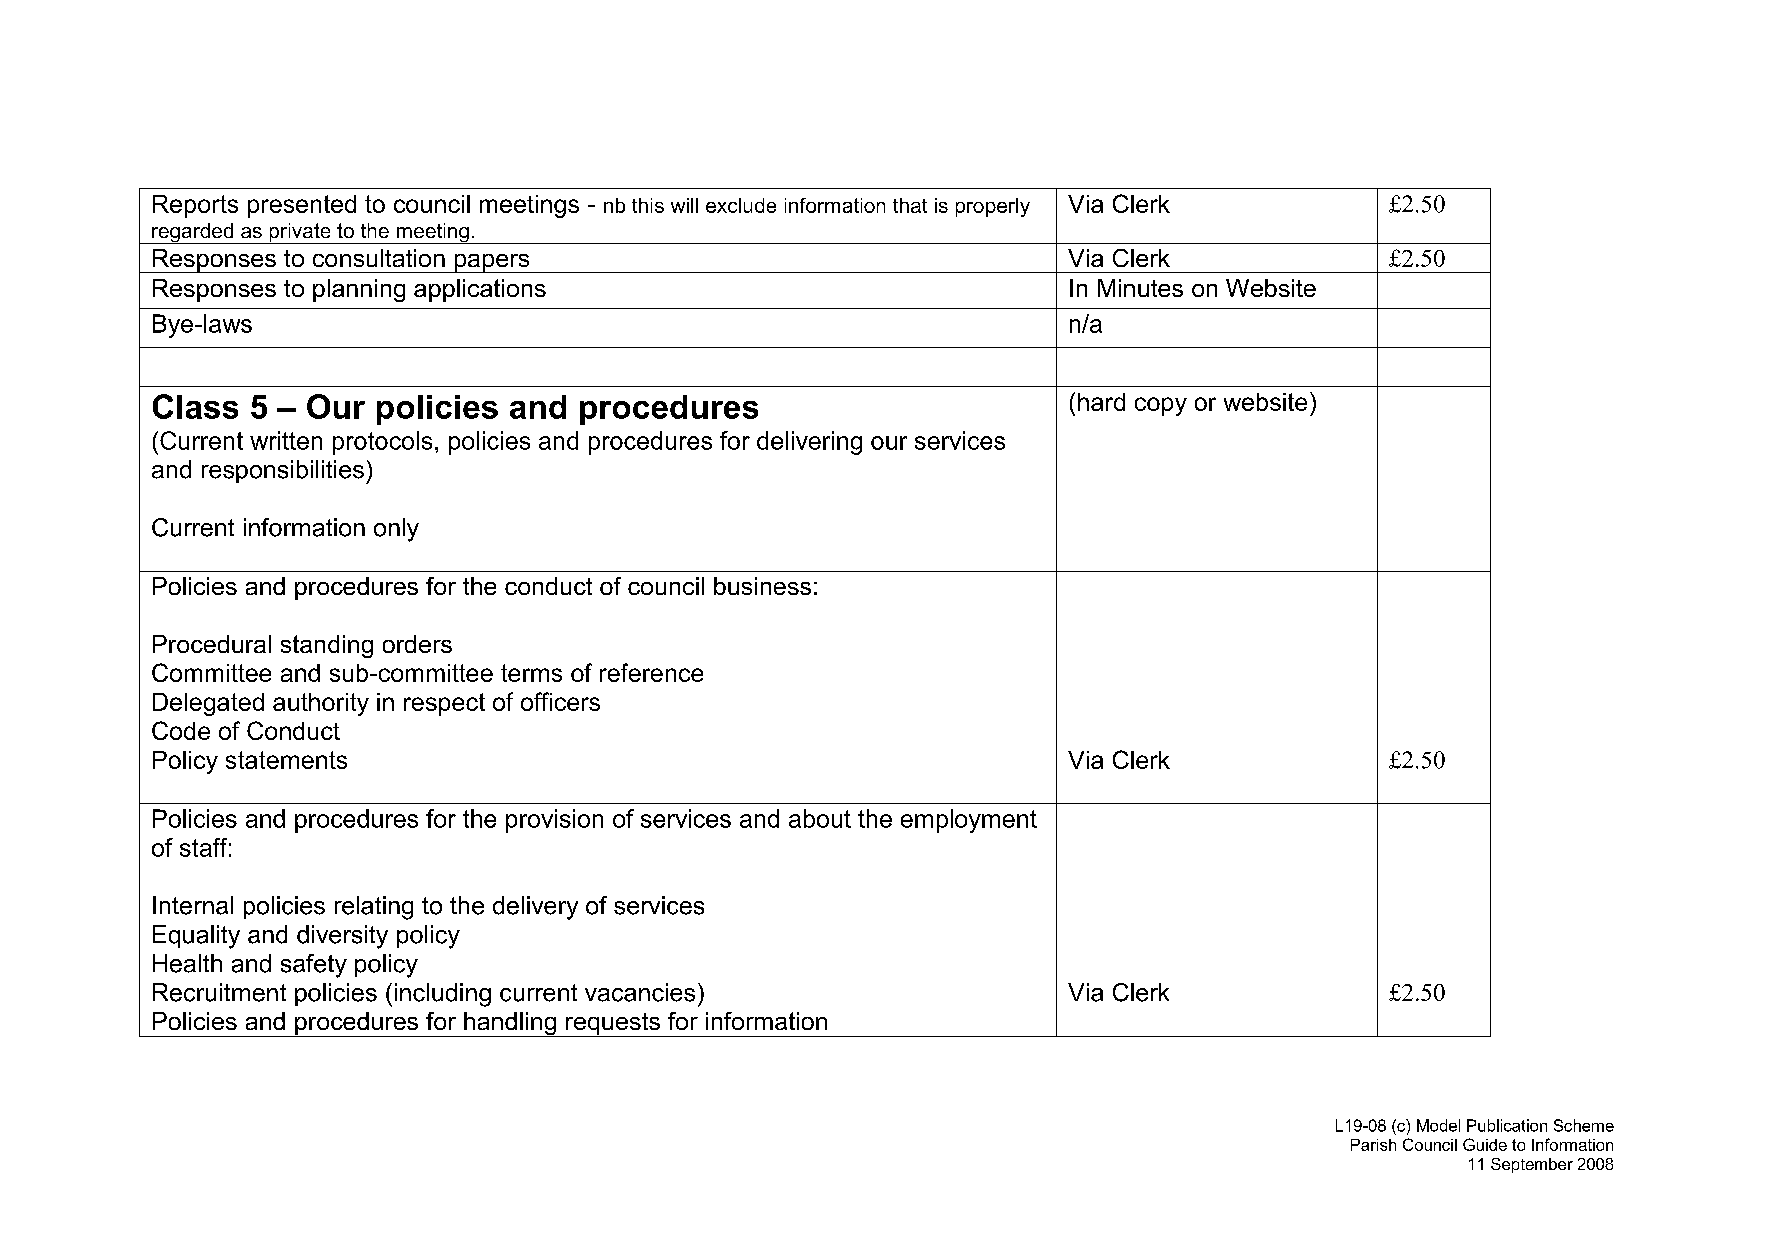 Image resolution: width=1765 pixels, height=1248 pixels. I want to click on handling, so click(510, 1024).
